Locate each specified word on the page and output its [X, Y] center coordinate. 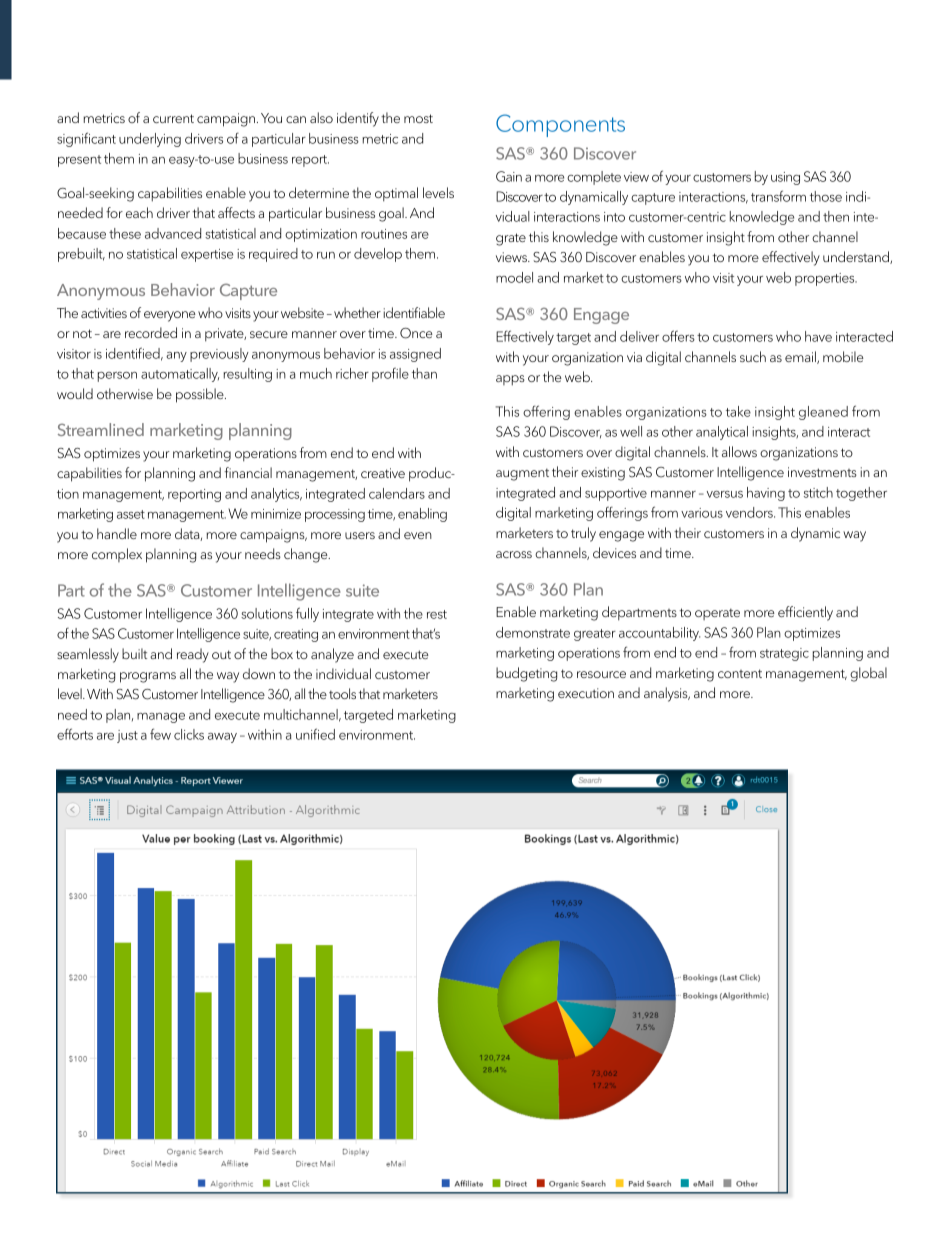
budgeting [526, 674]
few [160, 734]
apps [510, 380]
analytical [722, 433]
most [418, 118]
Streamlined [101, 429]
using [785, 178]
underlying [150, 140]
